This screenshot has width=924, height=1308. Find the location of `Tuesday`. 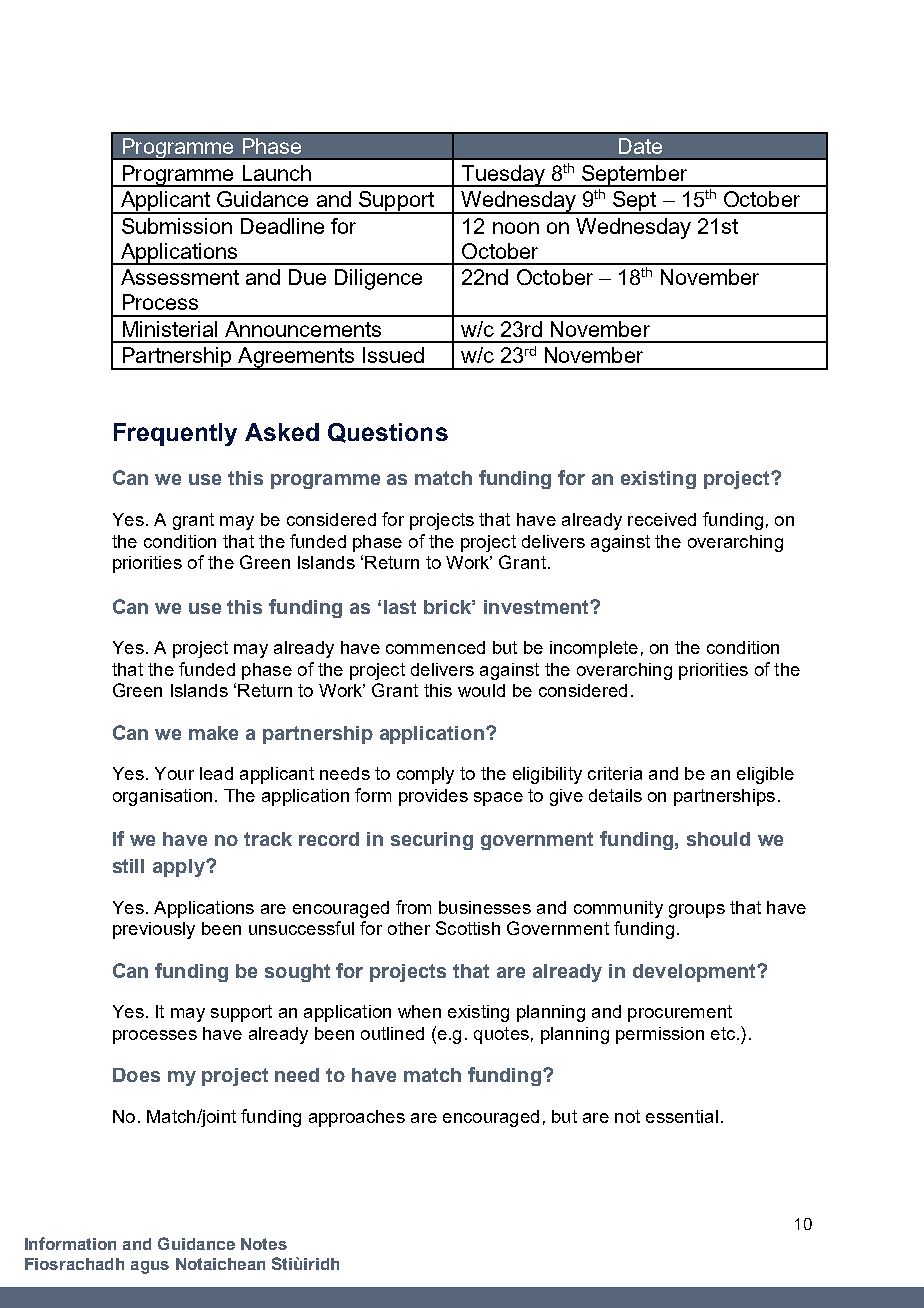

Tuesday is located at coordinates (503, 176).
